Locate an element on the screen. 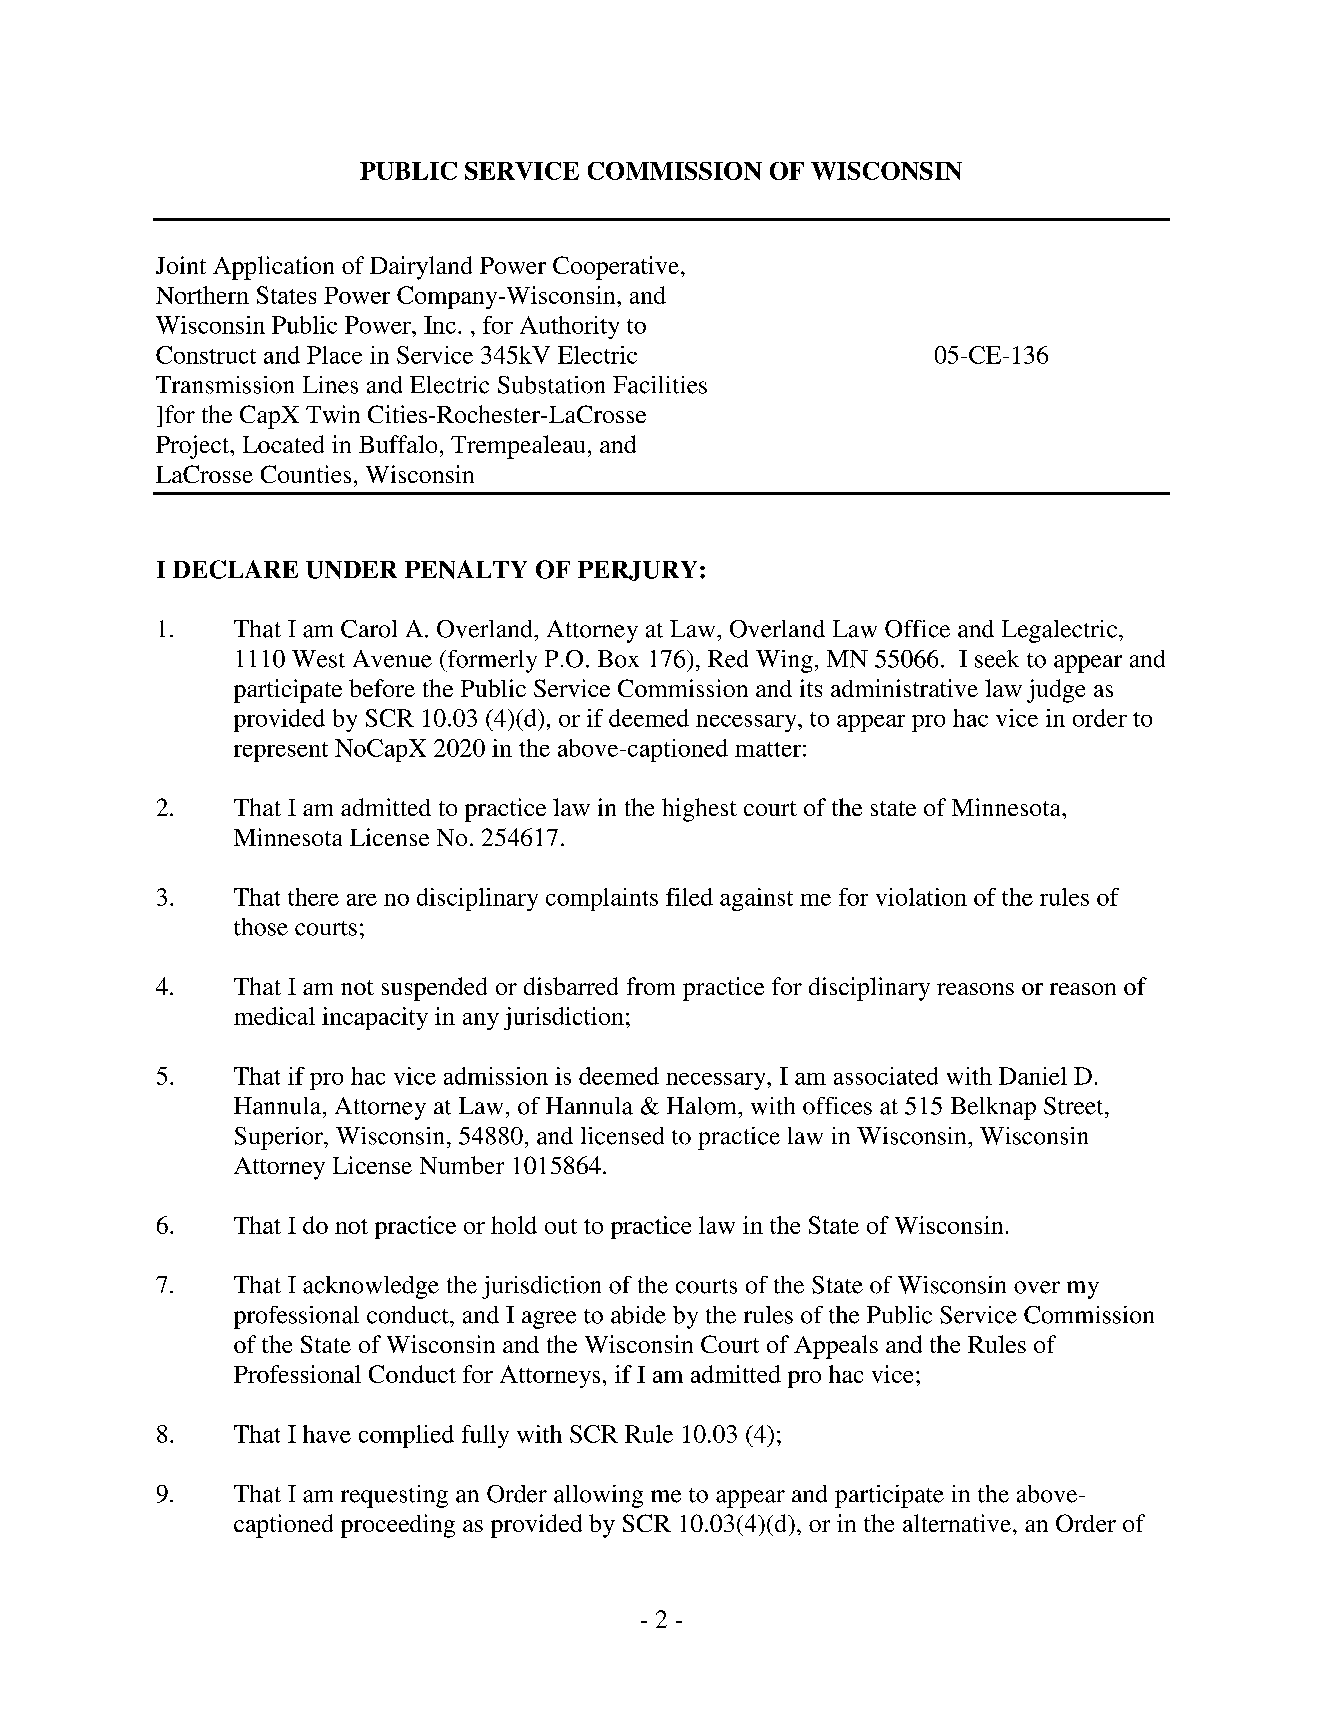 This screenshot has height=1712, width=1323. have is located at coordinates (327, 1434).
